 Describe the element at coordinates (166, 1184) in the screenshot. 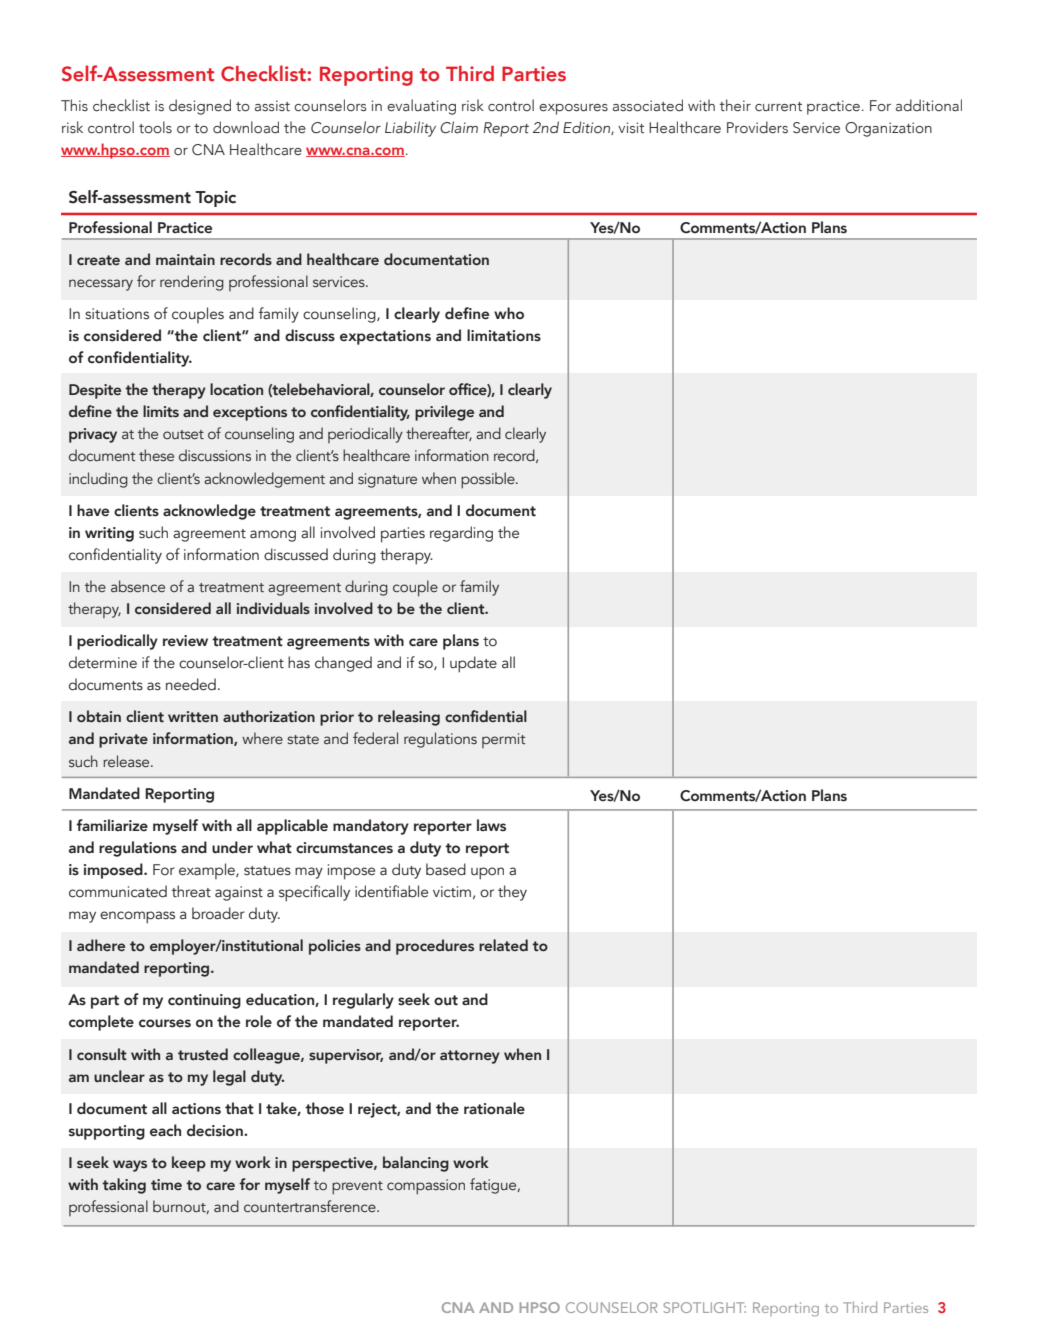

I see `time` at that location.
